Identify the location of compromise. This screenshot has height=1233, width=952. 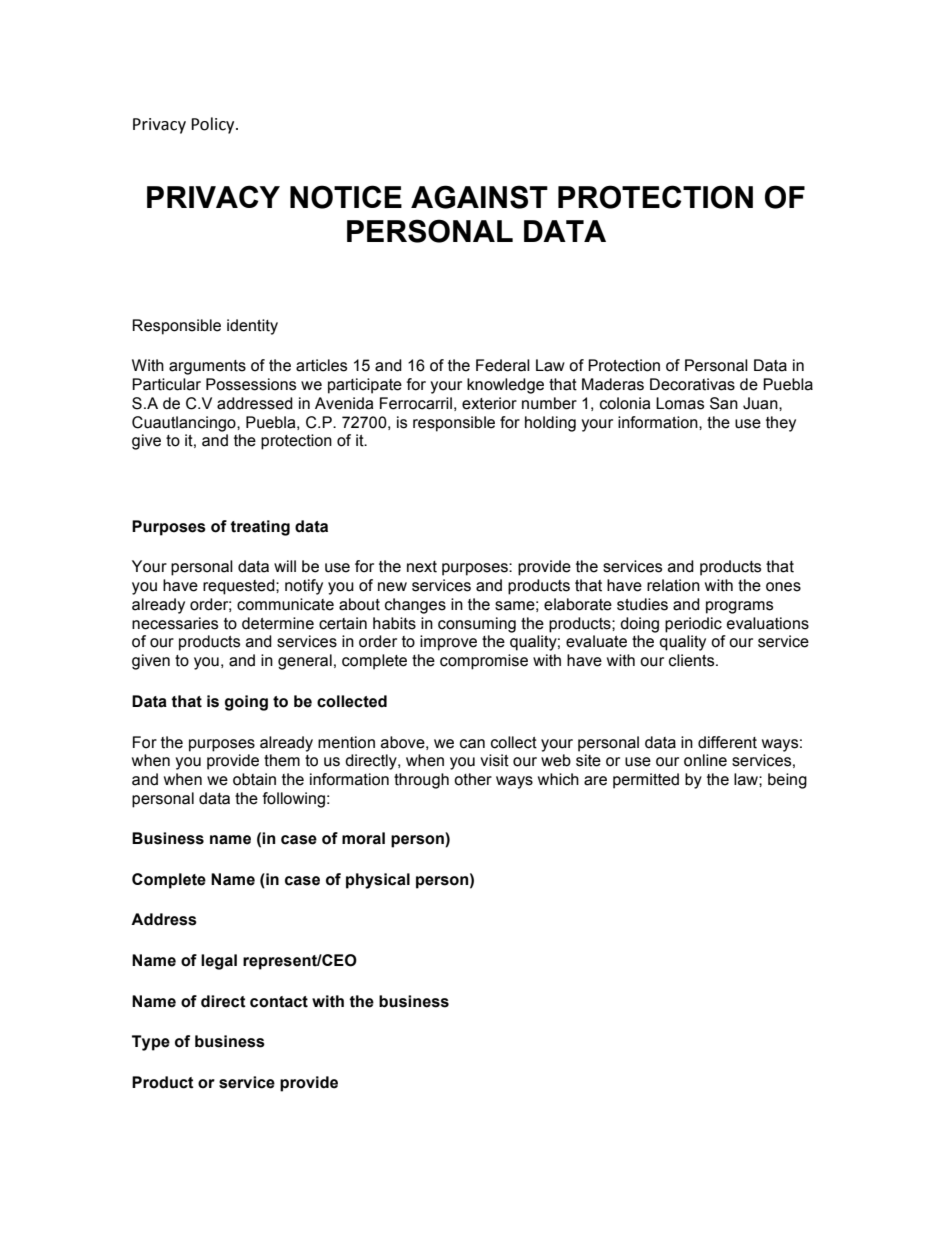
(484, 662).
